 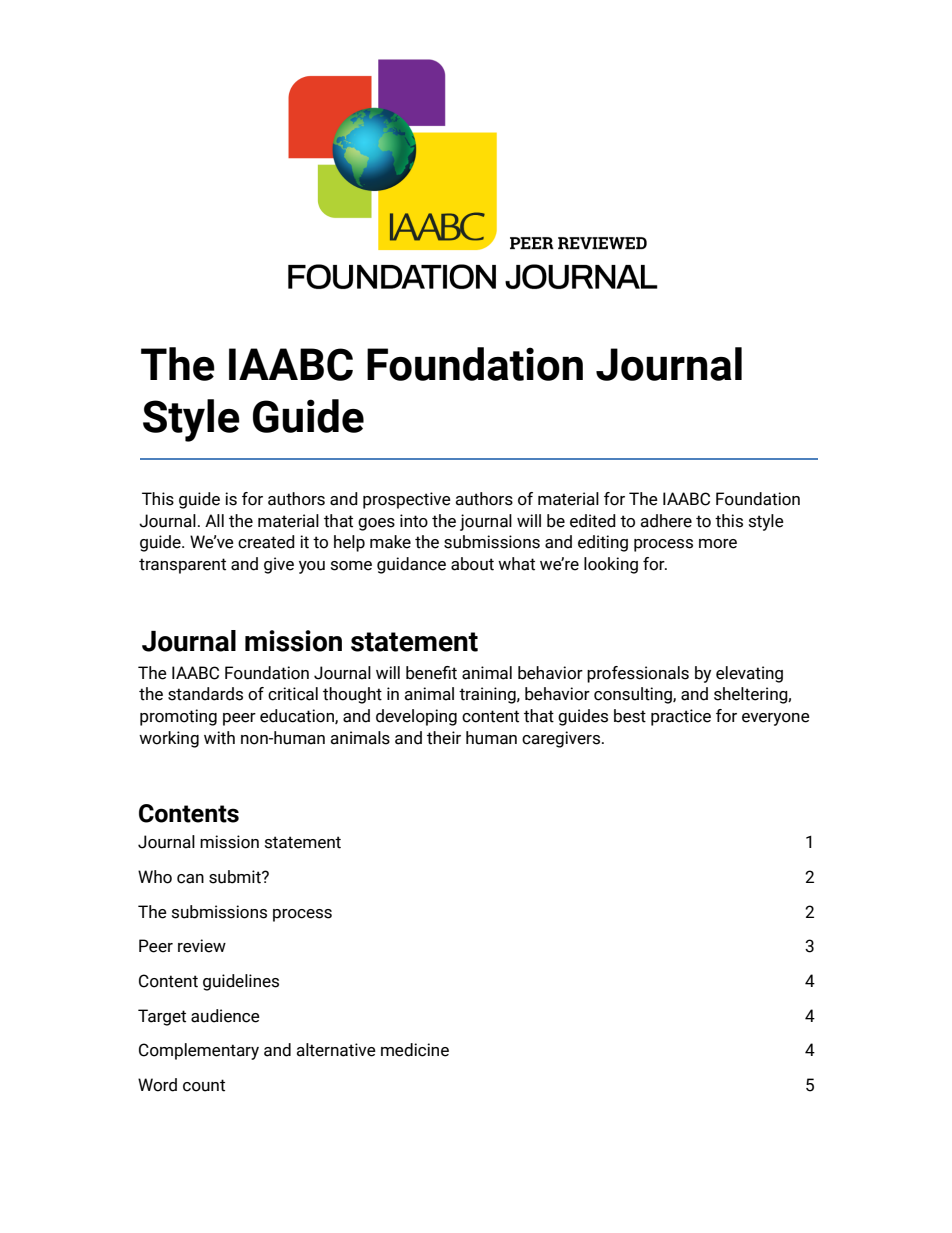 What do you see at coordinates (190, 879) in the screenshot?
I see `can` at bounding box center [190, 879].
